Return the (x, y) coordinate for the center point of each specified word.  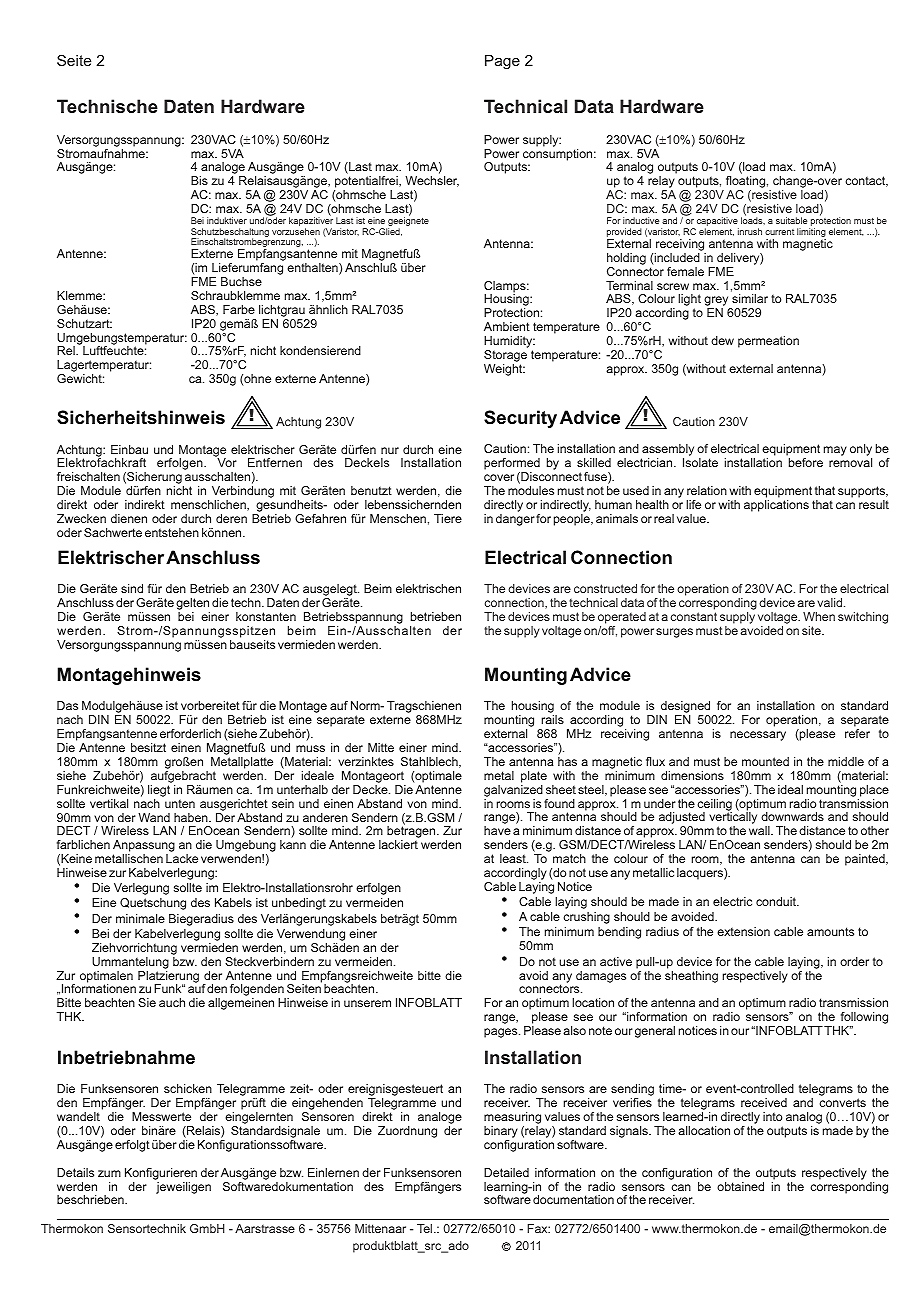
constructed (605, 588)
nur (390, 450)
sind (132, 588)
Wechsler (432, 181)
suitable (791, 220)
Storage (505, 356)
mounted (765, 761)
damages (601, 977)
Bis (199, 180)
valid (829, 602)
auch (172, 1002)
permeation (768, 342)
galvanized (513, 791)
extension (743, 931)
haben (192, 817)
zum (109, 1173)
